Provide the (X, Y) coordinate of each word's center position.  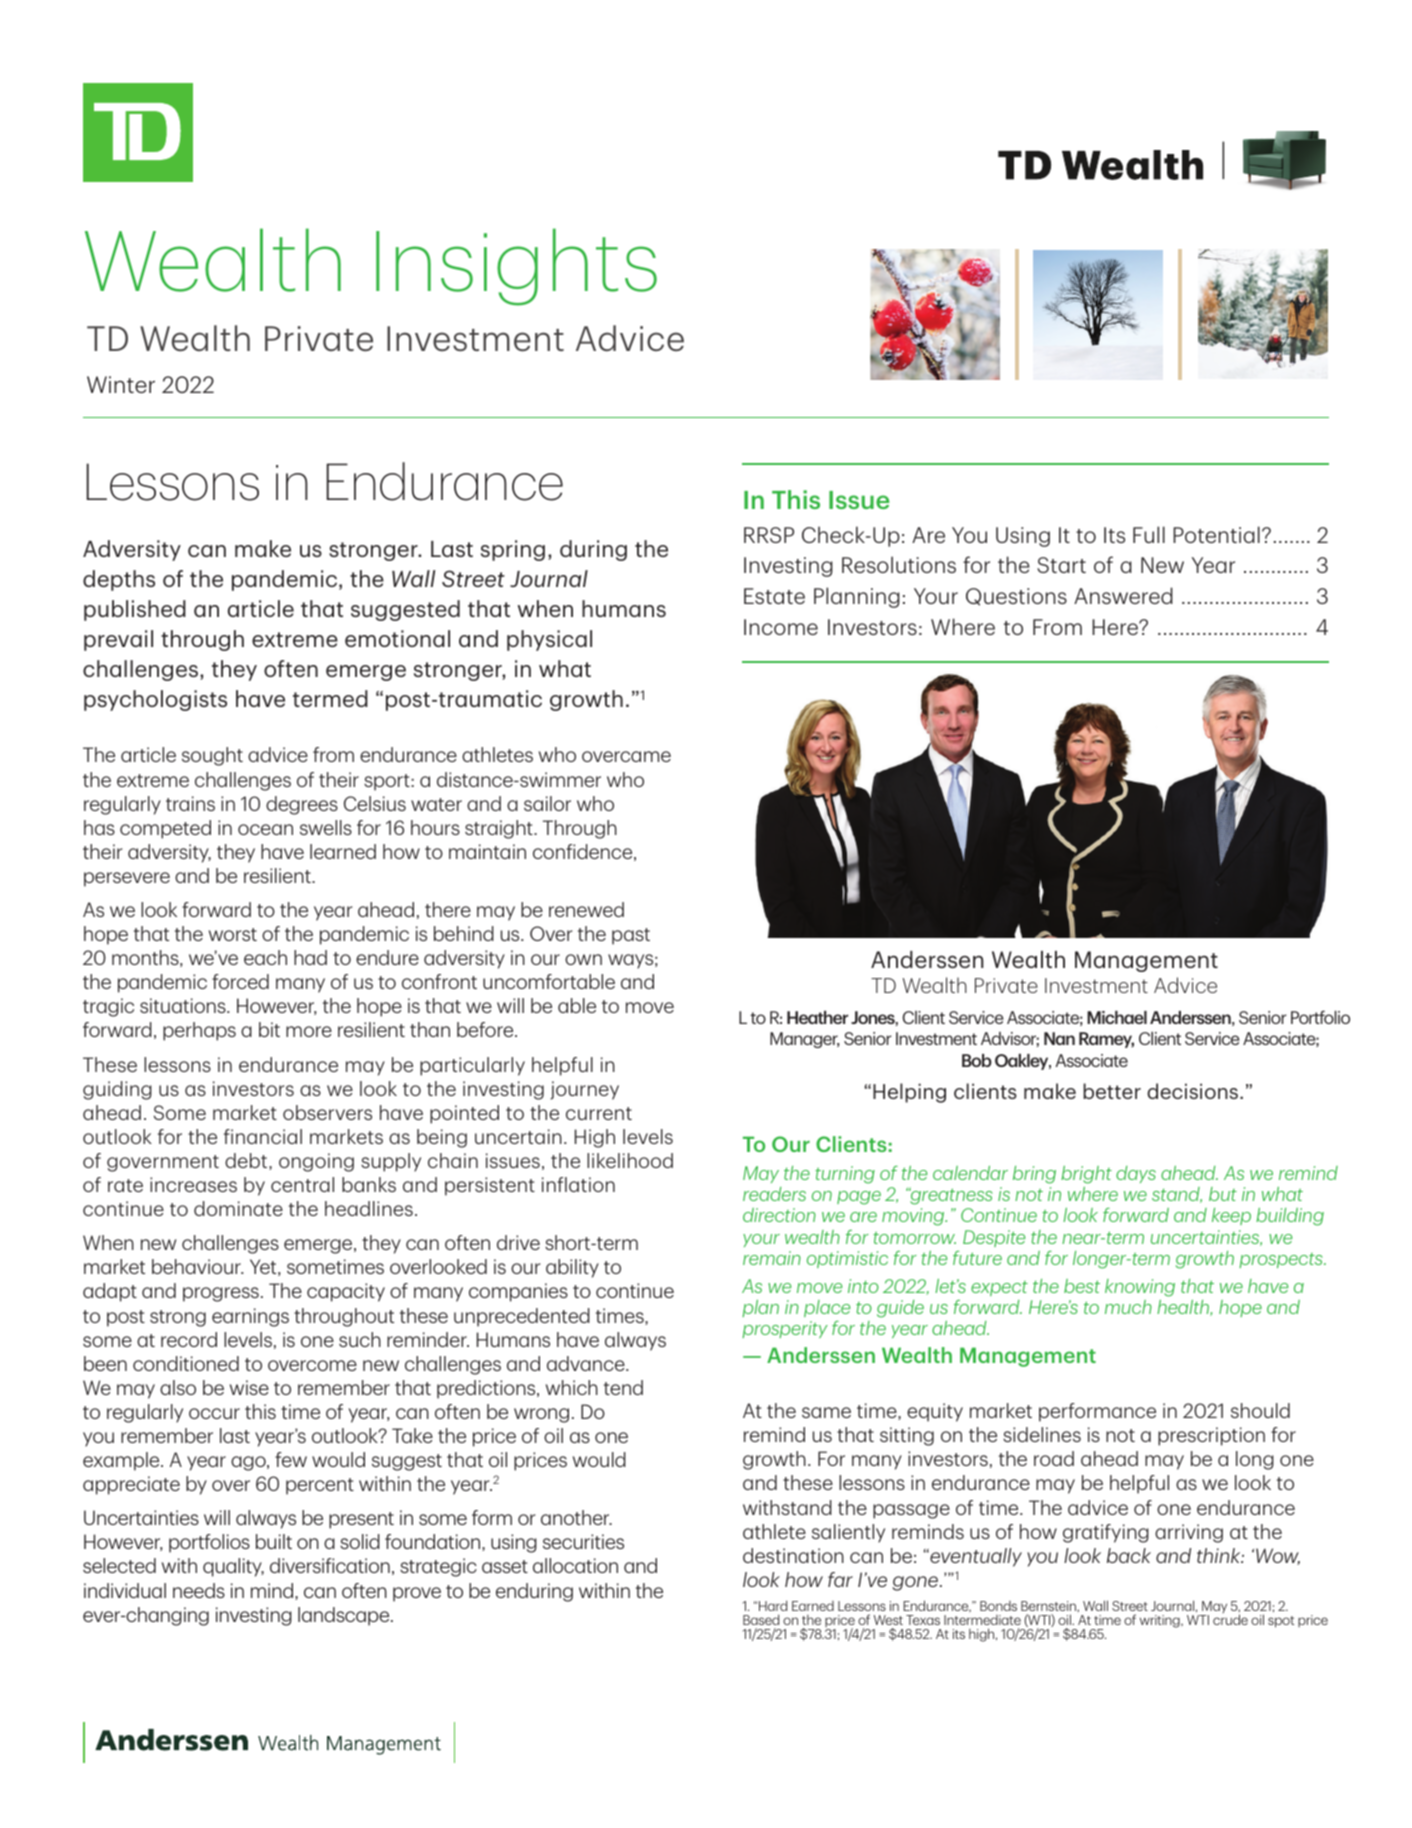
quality (233, 1567)
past (631, 936)
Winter (121, 384)
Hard (773, 1605)
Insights (516, 267)
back (1129, 1555)
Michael (1117, 1017)
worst (233, 934)
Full (1149, 534)
